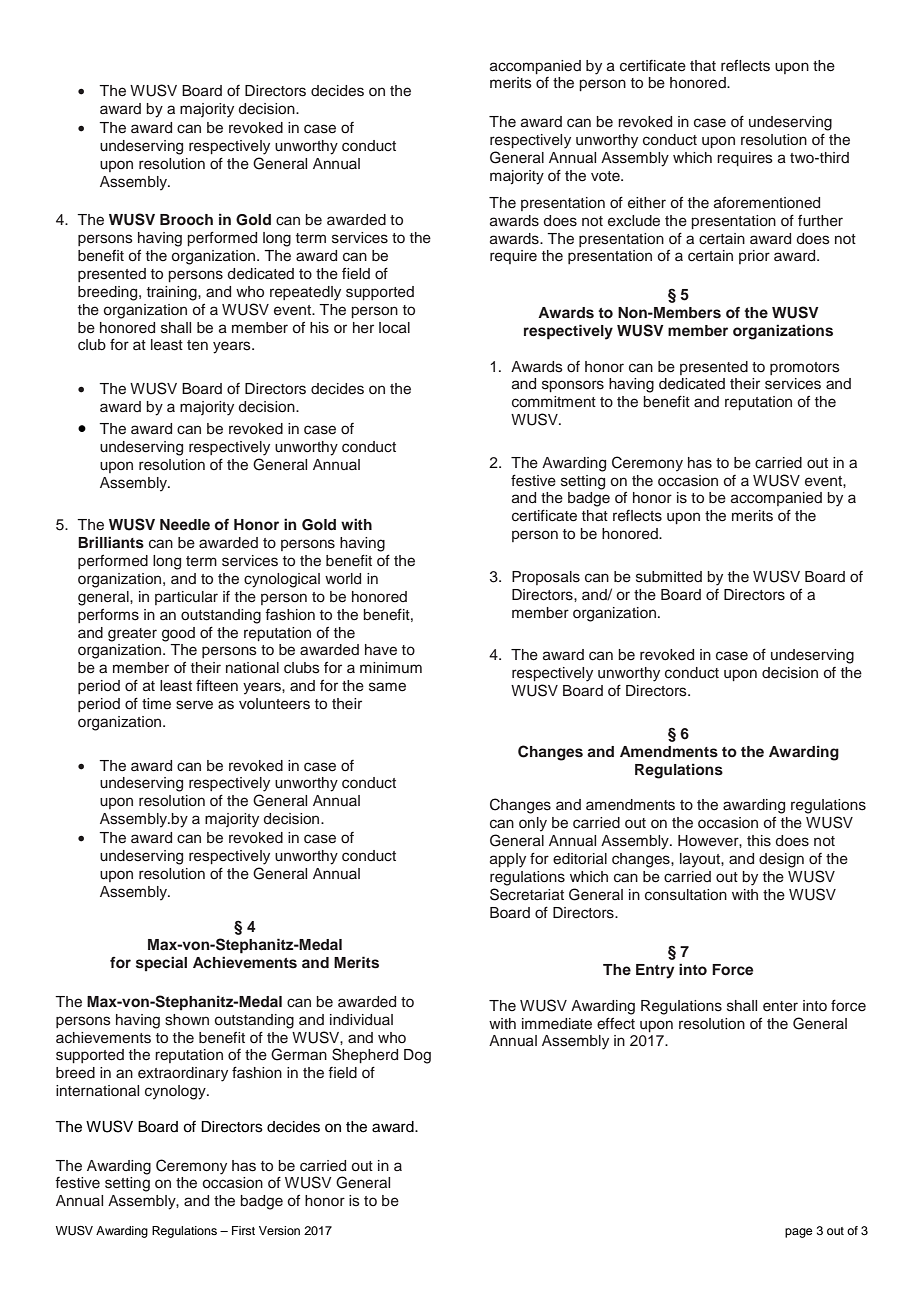 The image size is (924, 1307). I want to click on Secretariat, so click(527, 894).
